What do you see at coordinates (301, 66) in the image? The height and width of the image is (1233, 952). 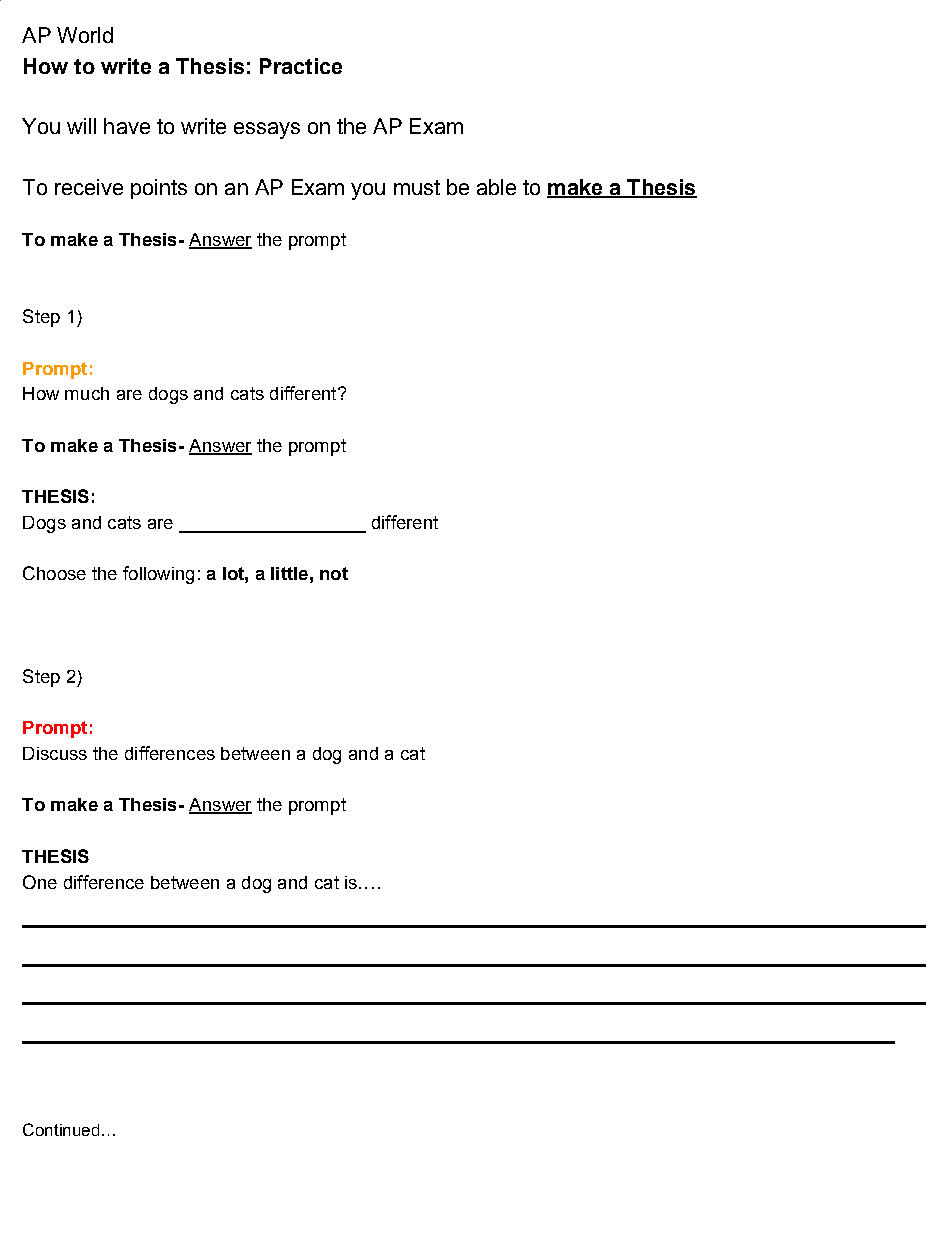 I see `Practice` at bounding box center [301, 66].
